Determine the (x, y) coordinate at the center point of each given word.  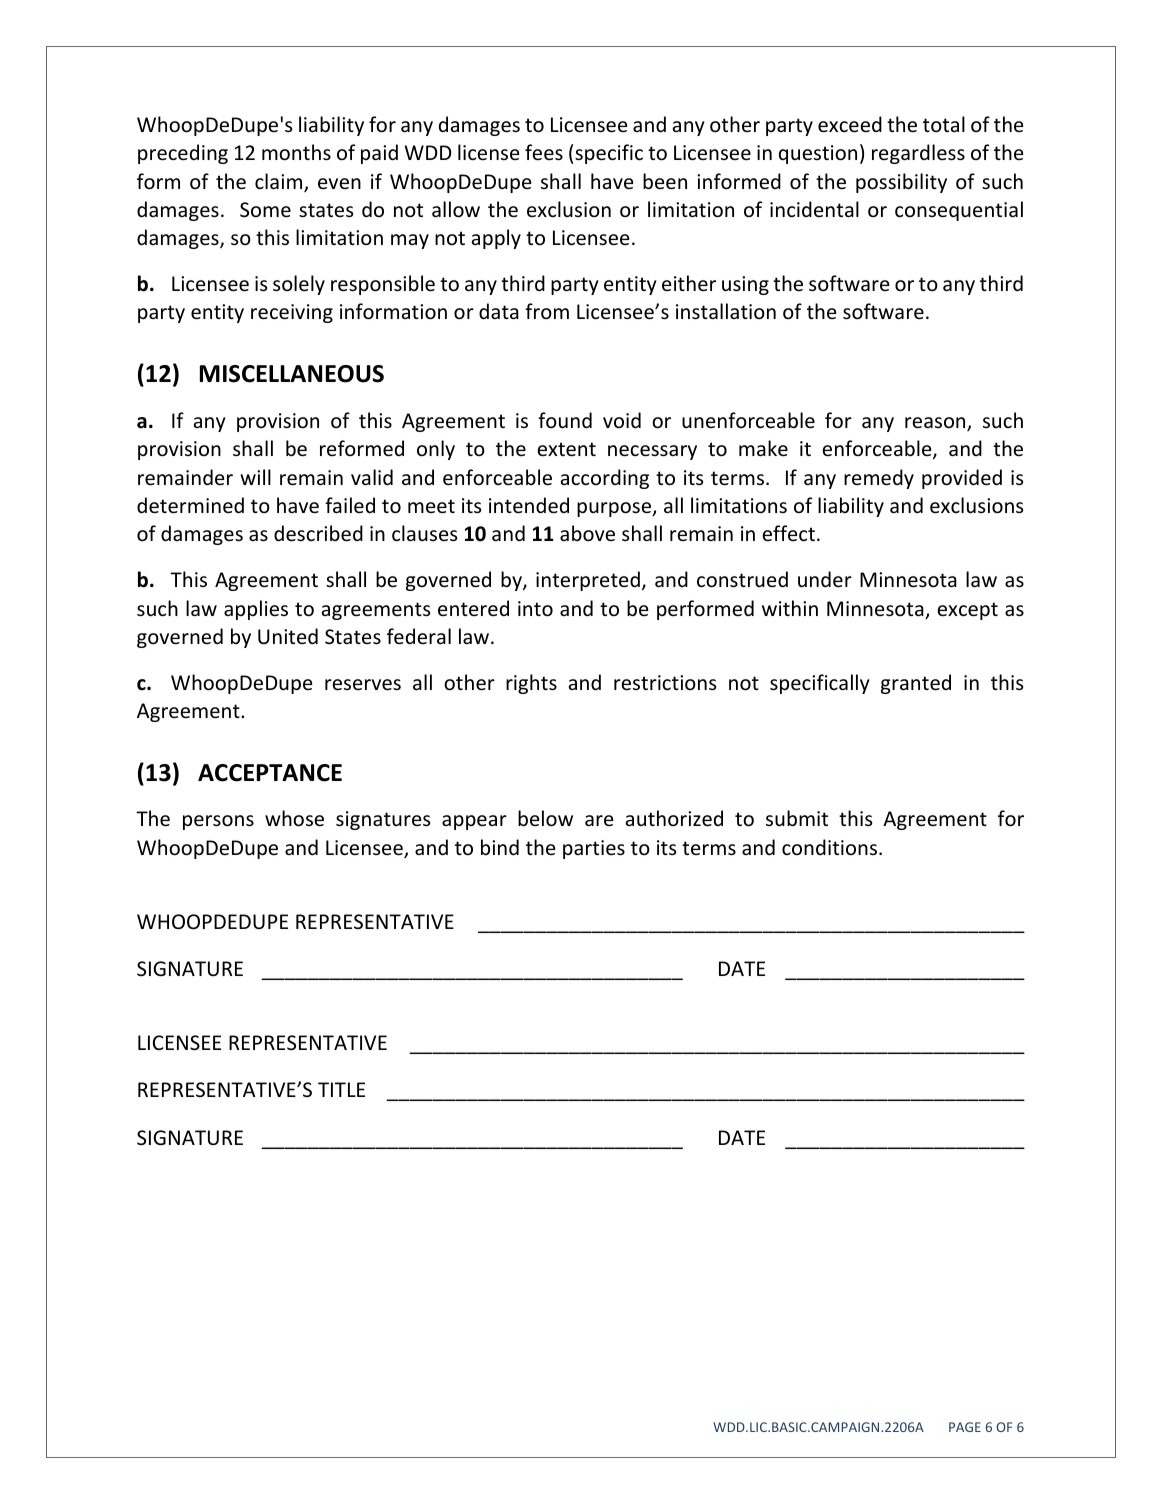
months (296, 152)
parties (594, 849)
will (255, 477)
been (665, 181)
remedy (879, 479)
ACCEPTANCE (270, 773)
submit (797, 818)
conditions (831, 847)
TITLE (341, 1089)
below (545, 818)
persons (218, 822)
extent (566, 449)
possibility (901, 183)
